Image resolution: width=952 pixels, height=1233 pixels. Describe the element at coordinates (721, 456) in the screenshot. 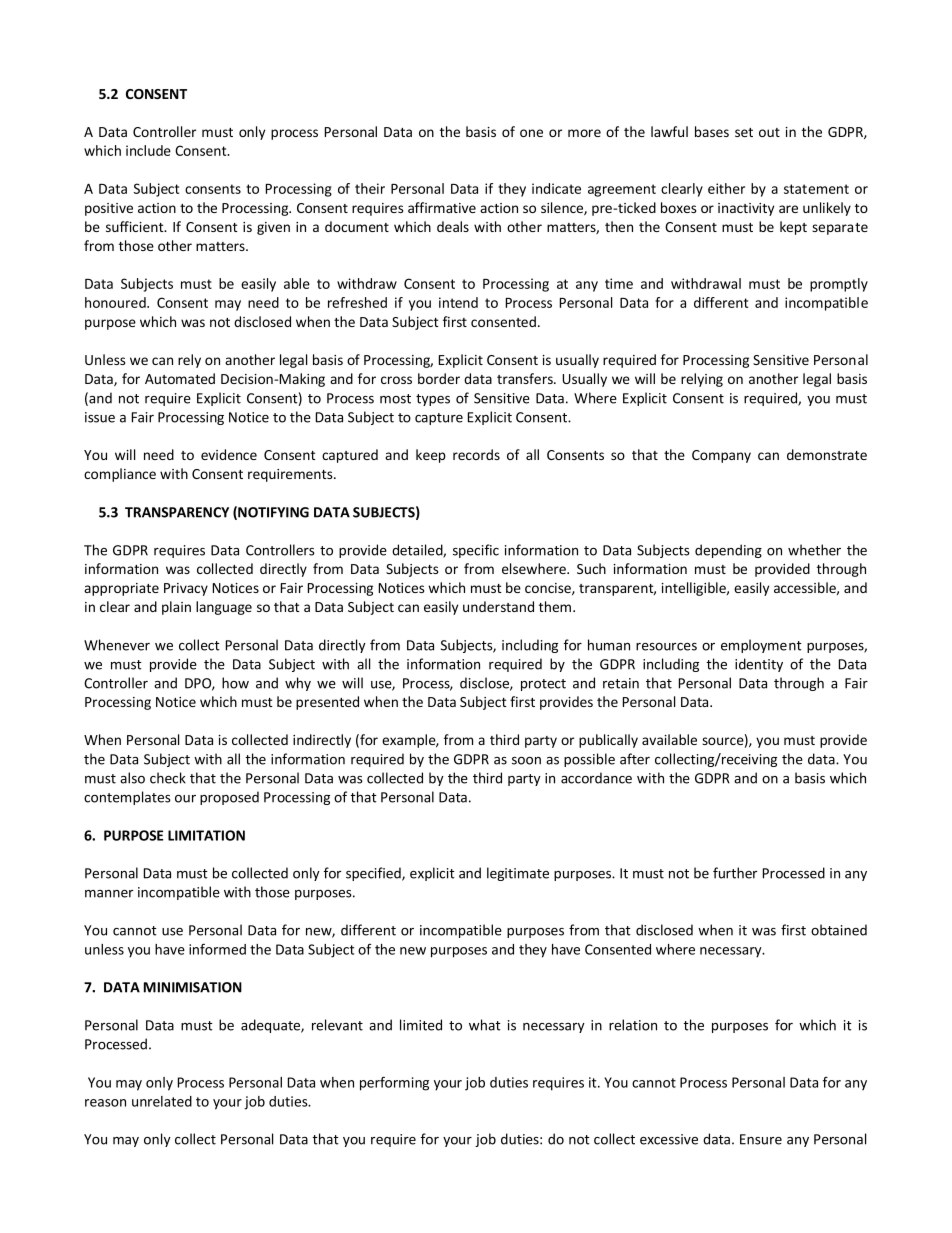

I see `Company` at that location.
